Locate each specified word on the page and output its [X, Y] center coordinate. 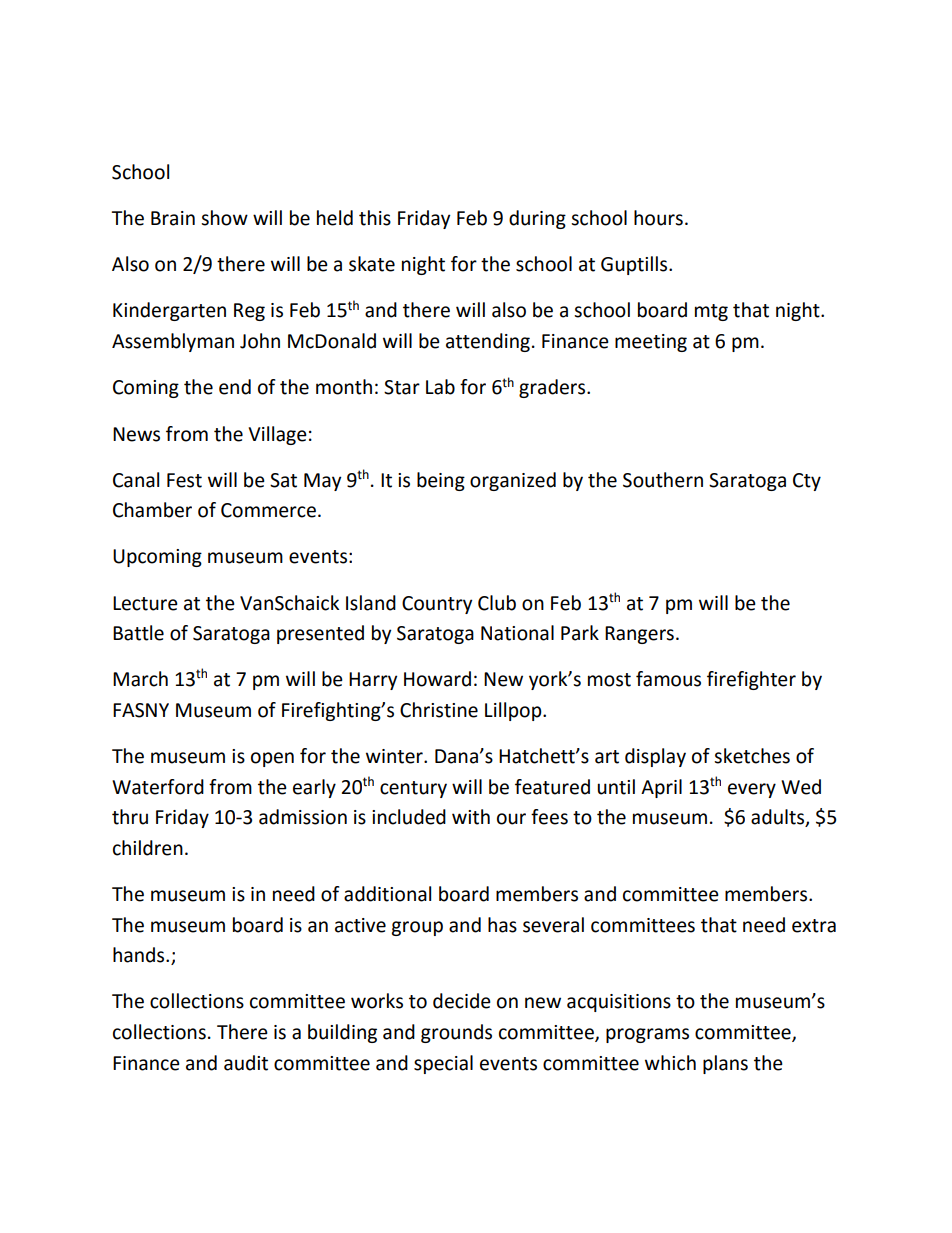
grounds [456, 1033]
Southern [663, 480]
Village [277, 435]
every [752, 790]
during [537, 219]
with [471, 817]
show [224, 218]
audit [246, 1063]
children [148, 848]
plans [725, 1064]
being [441, 481]
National [517, 633]
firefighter [751, 680]
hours [658, 218]
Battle [138, 633]
